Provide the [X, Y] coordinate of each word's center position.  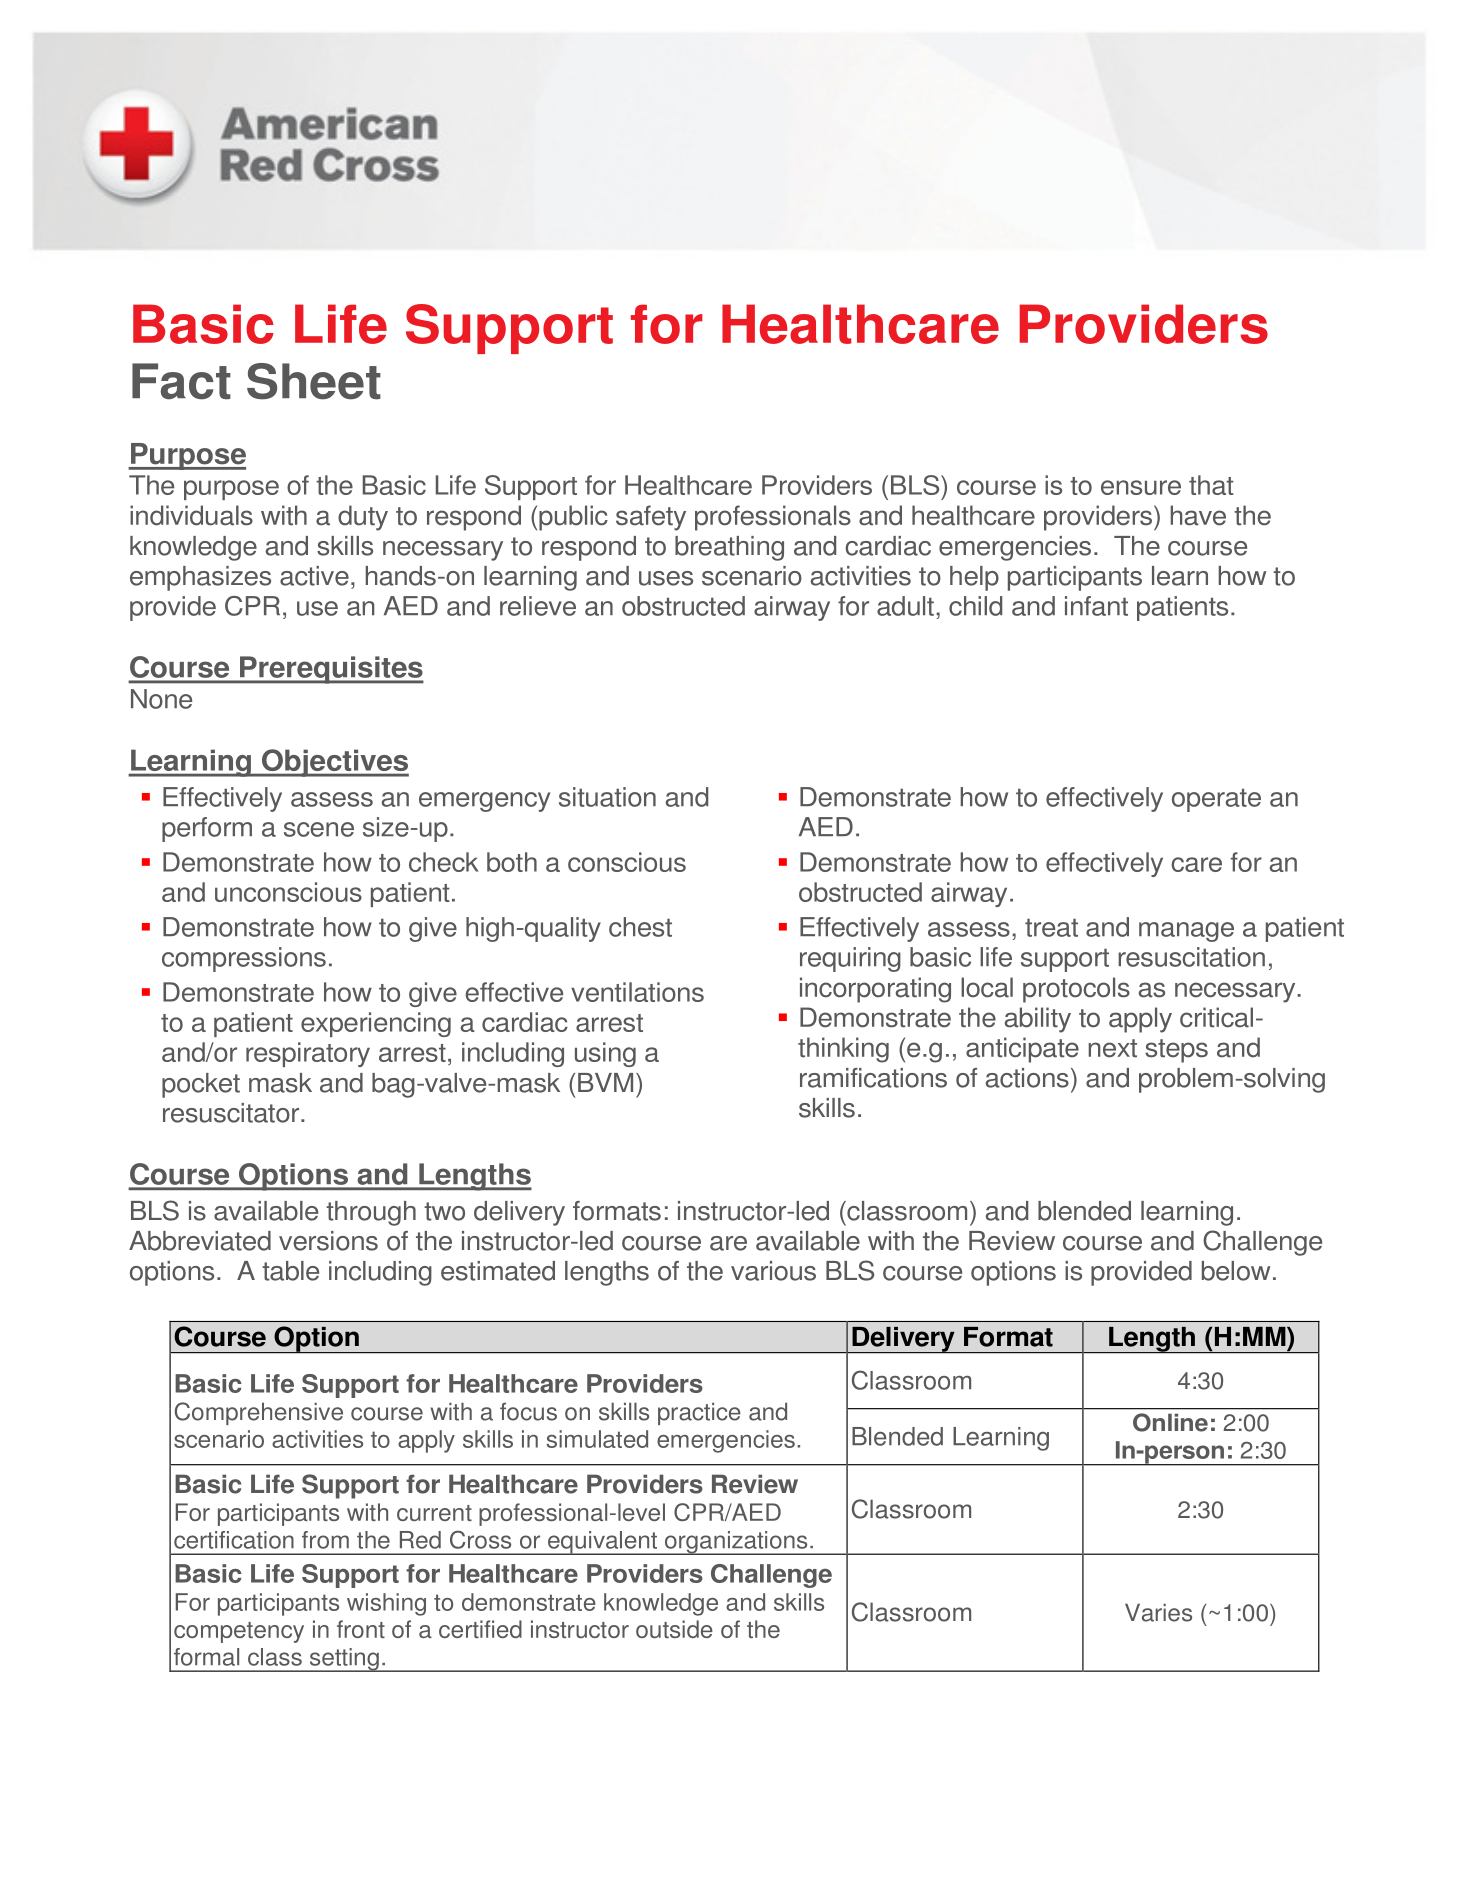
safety [651, 518]
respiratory [308, 1054]
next [1112, 1048]
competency [239, 1632]
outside [674, 1629]
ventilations [637, 992]
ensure [1141, 487]
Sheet [314, 381]
